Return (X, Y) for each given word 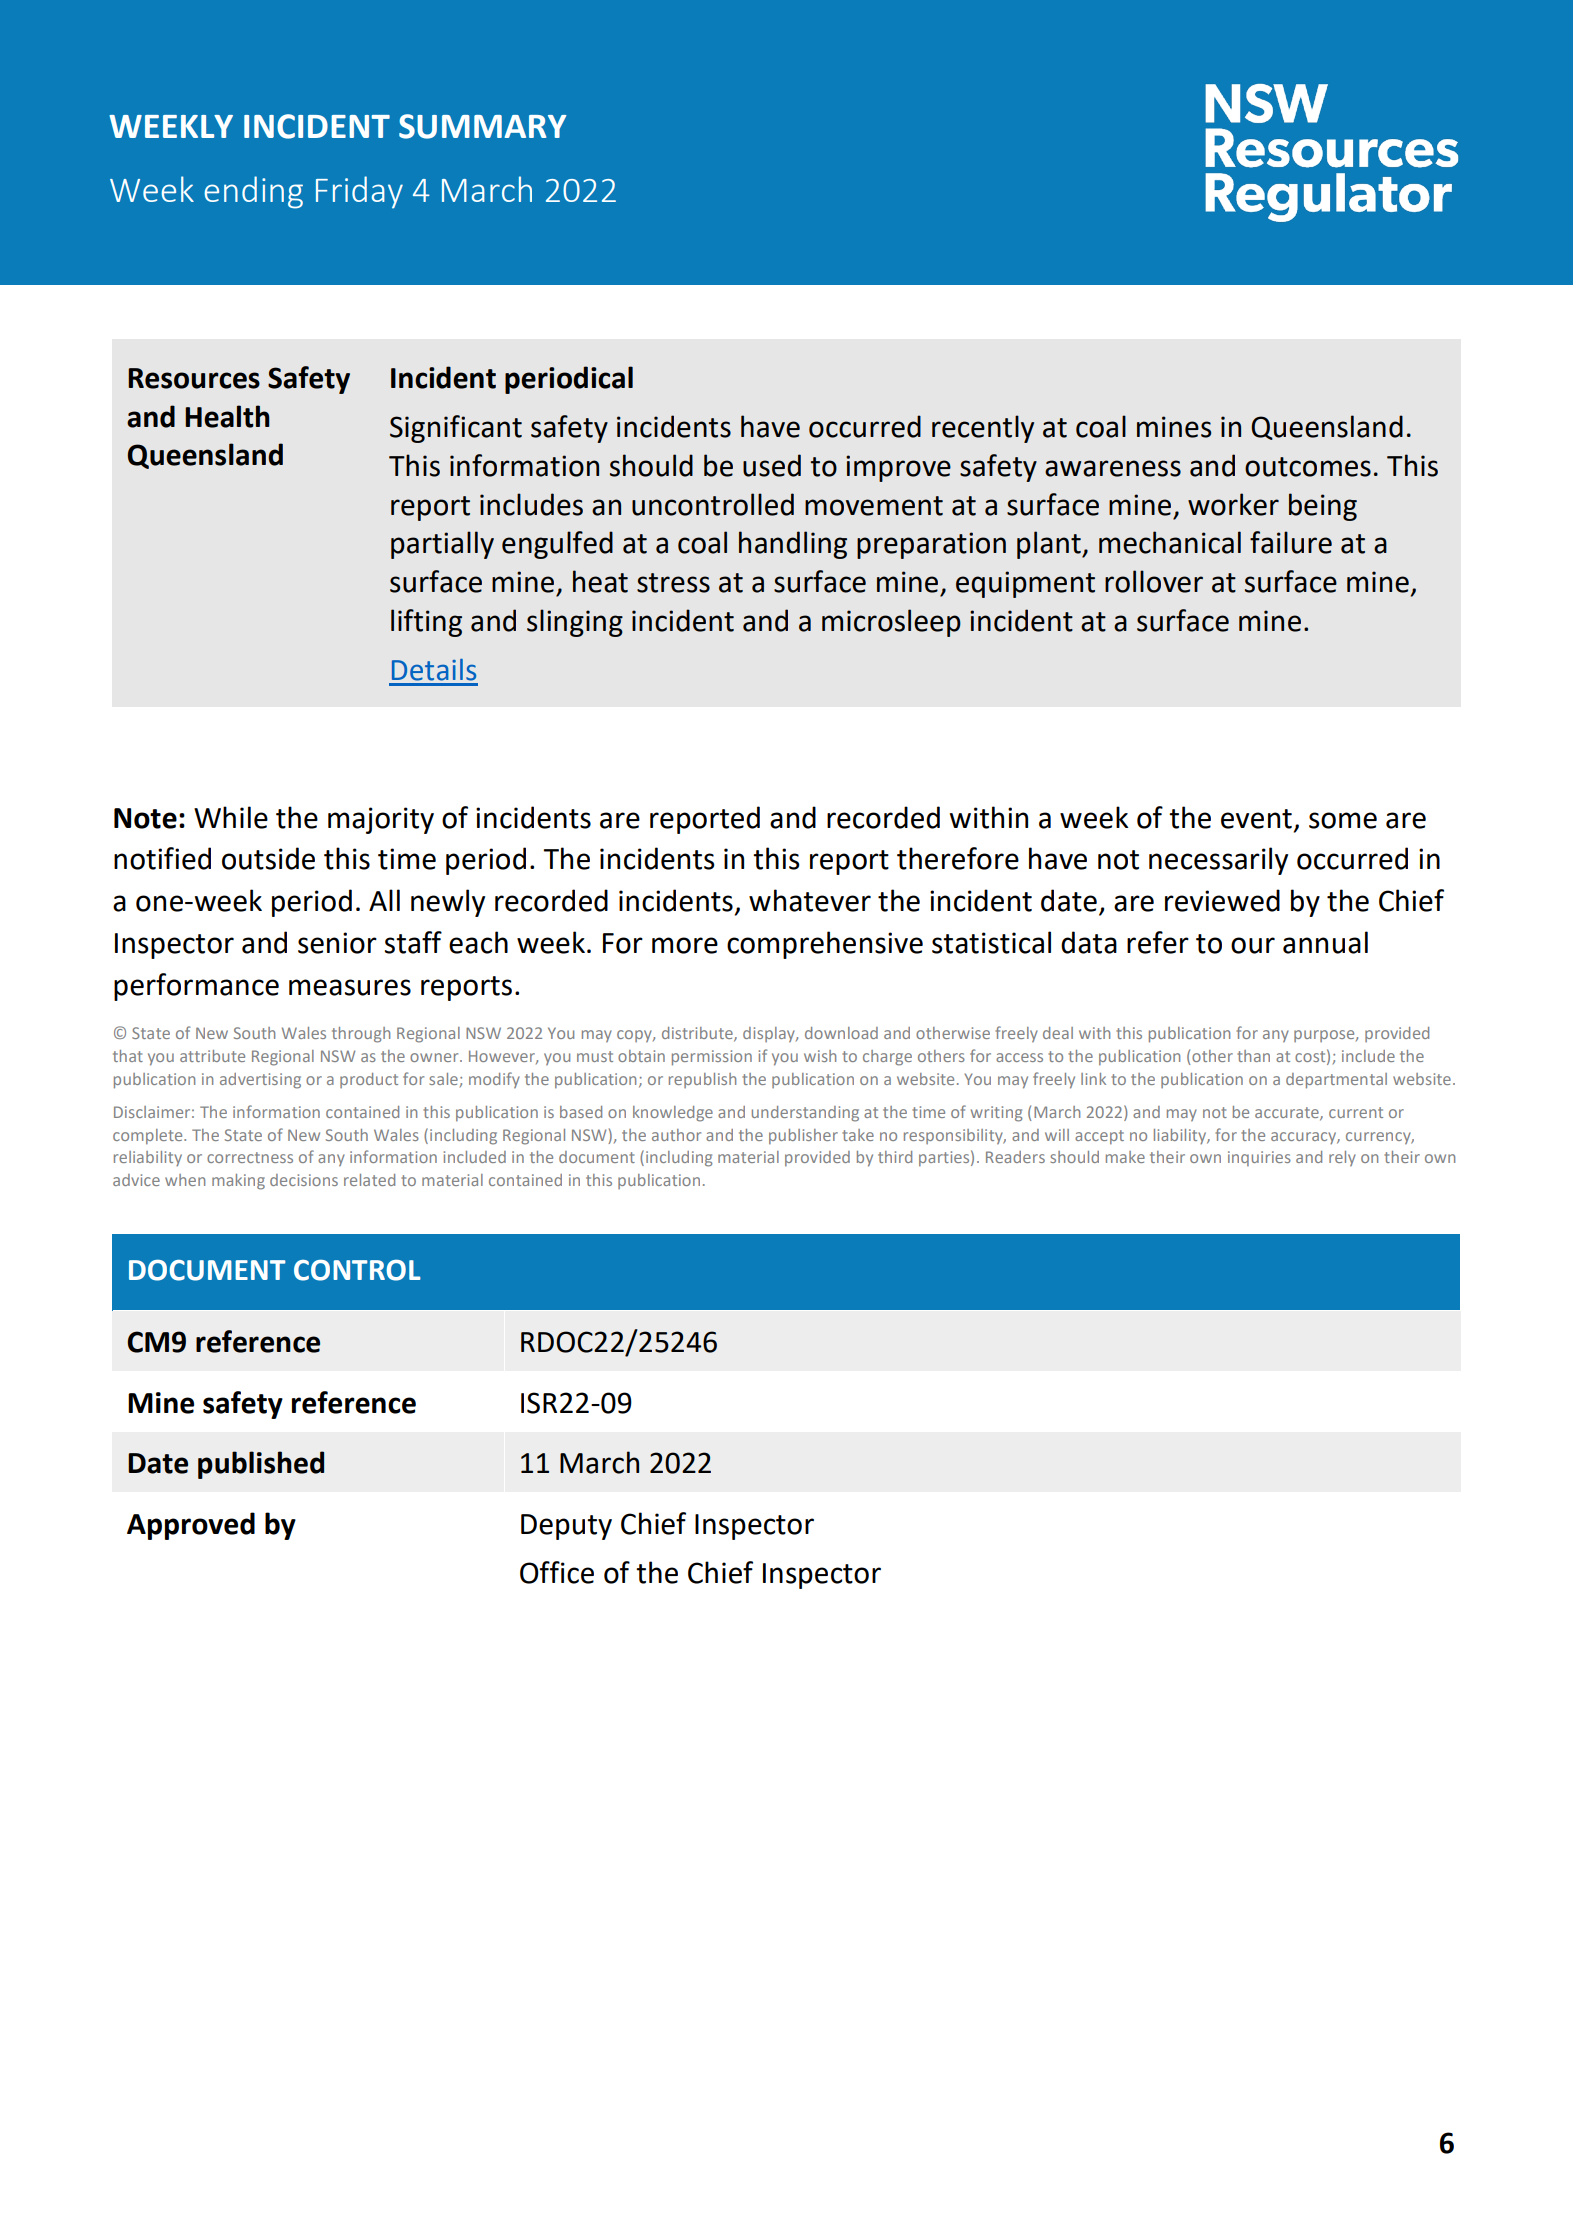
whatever (810, 900)
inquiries (1259, 1158)
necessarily (1218, 861)
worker (1233, 504)
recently (983, 429)
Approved (191, 1526)
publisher (803, 1136)
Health (227, 416)
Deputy (566, 1527)
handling (793, 545)
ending (253, 192)
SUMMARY (483, 126)
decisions (304, 1180)
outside (268, 858)
